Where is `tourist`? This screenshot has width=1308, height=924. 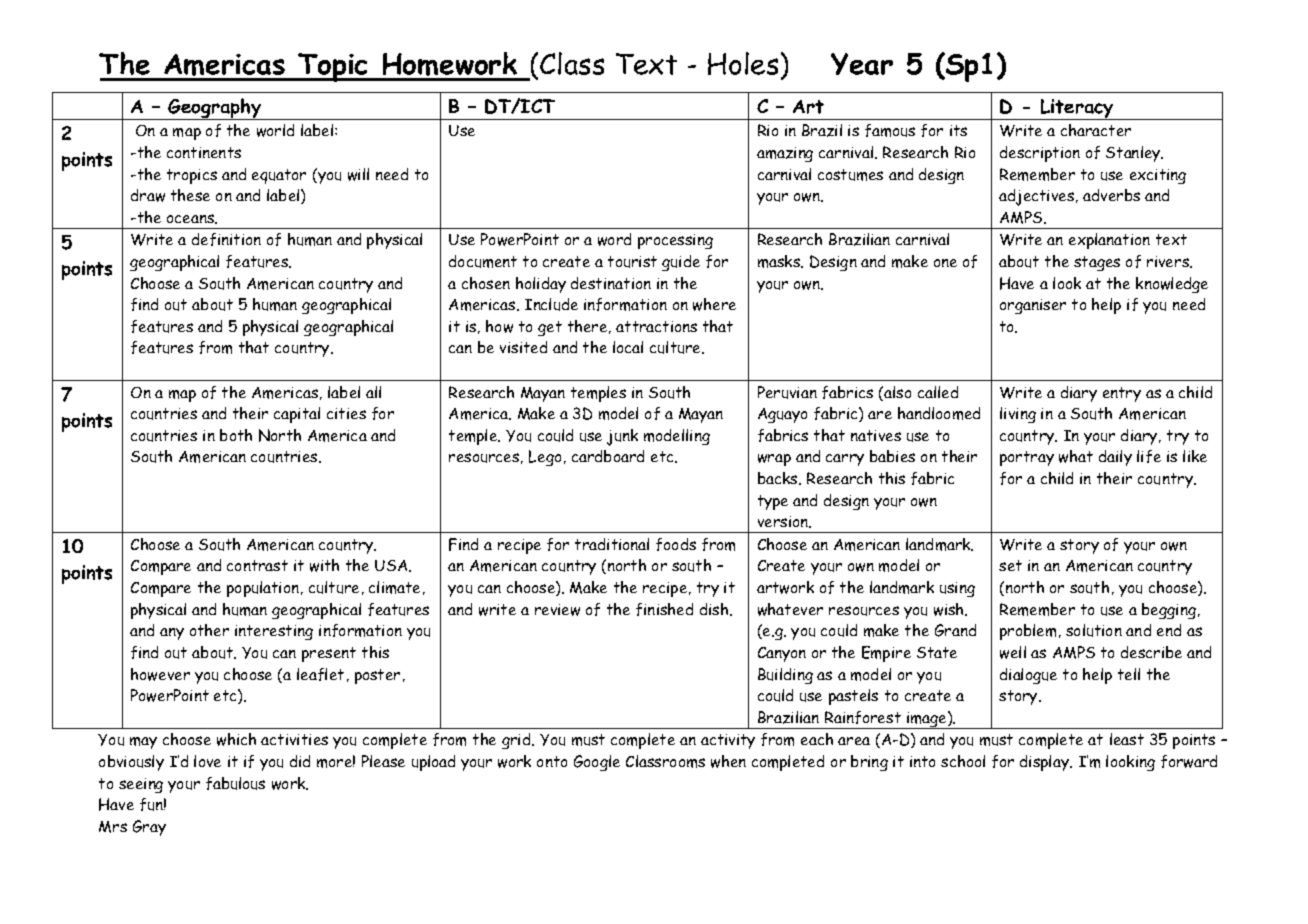 tourist is located at coordinates (632, 262).
